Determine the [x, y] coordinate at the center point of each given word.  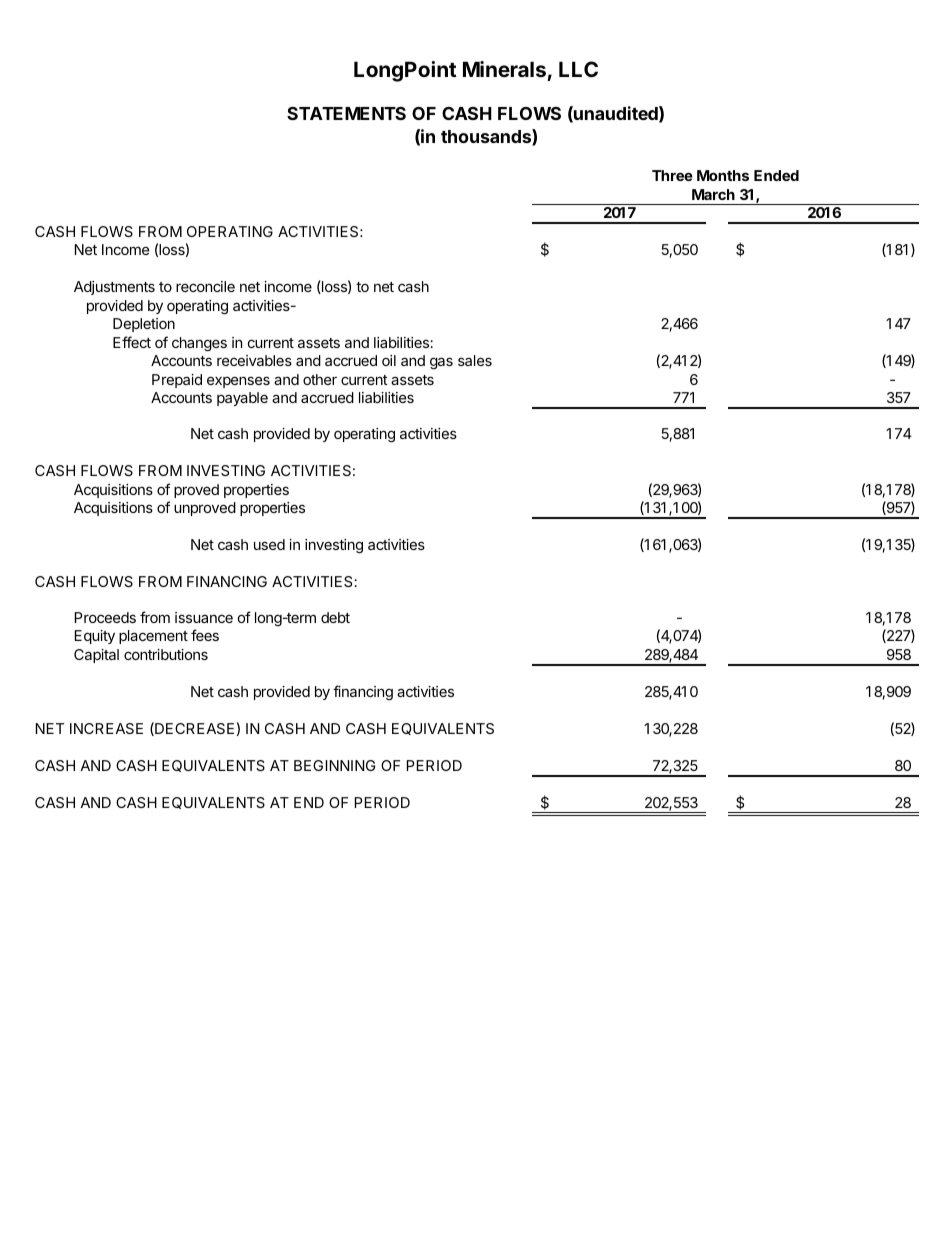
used [269, 544]
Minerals [504, 69]
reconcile [205, 286]
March [713, 194]
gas [441, 363]
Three [672, 175]
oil [389, 360]
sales [475, 360]
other [320, 379]
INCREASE [106, 728]
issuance [204, 617]
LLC [578, 69]
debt [335, 617]
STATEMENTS [346, 113]
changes [199, 344]
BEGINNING [335, 765]
